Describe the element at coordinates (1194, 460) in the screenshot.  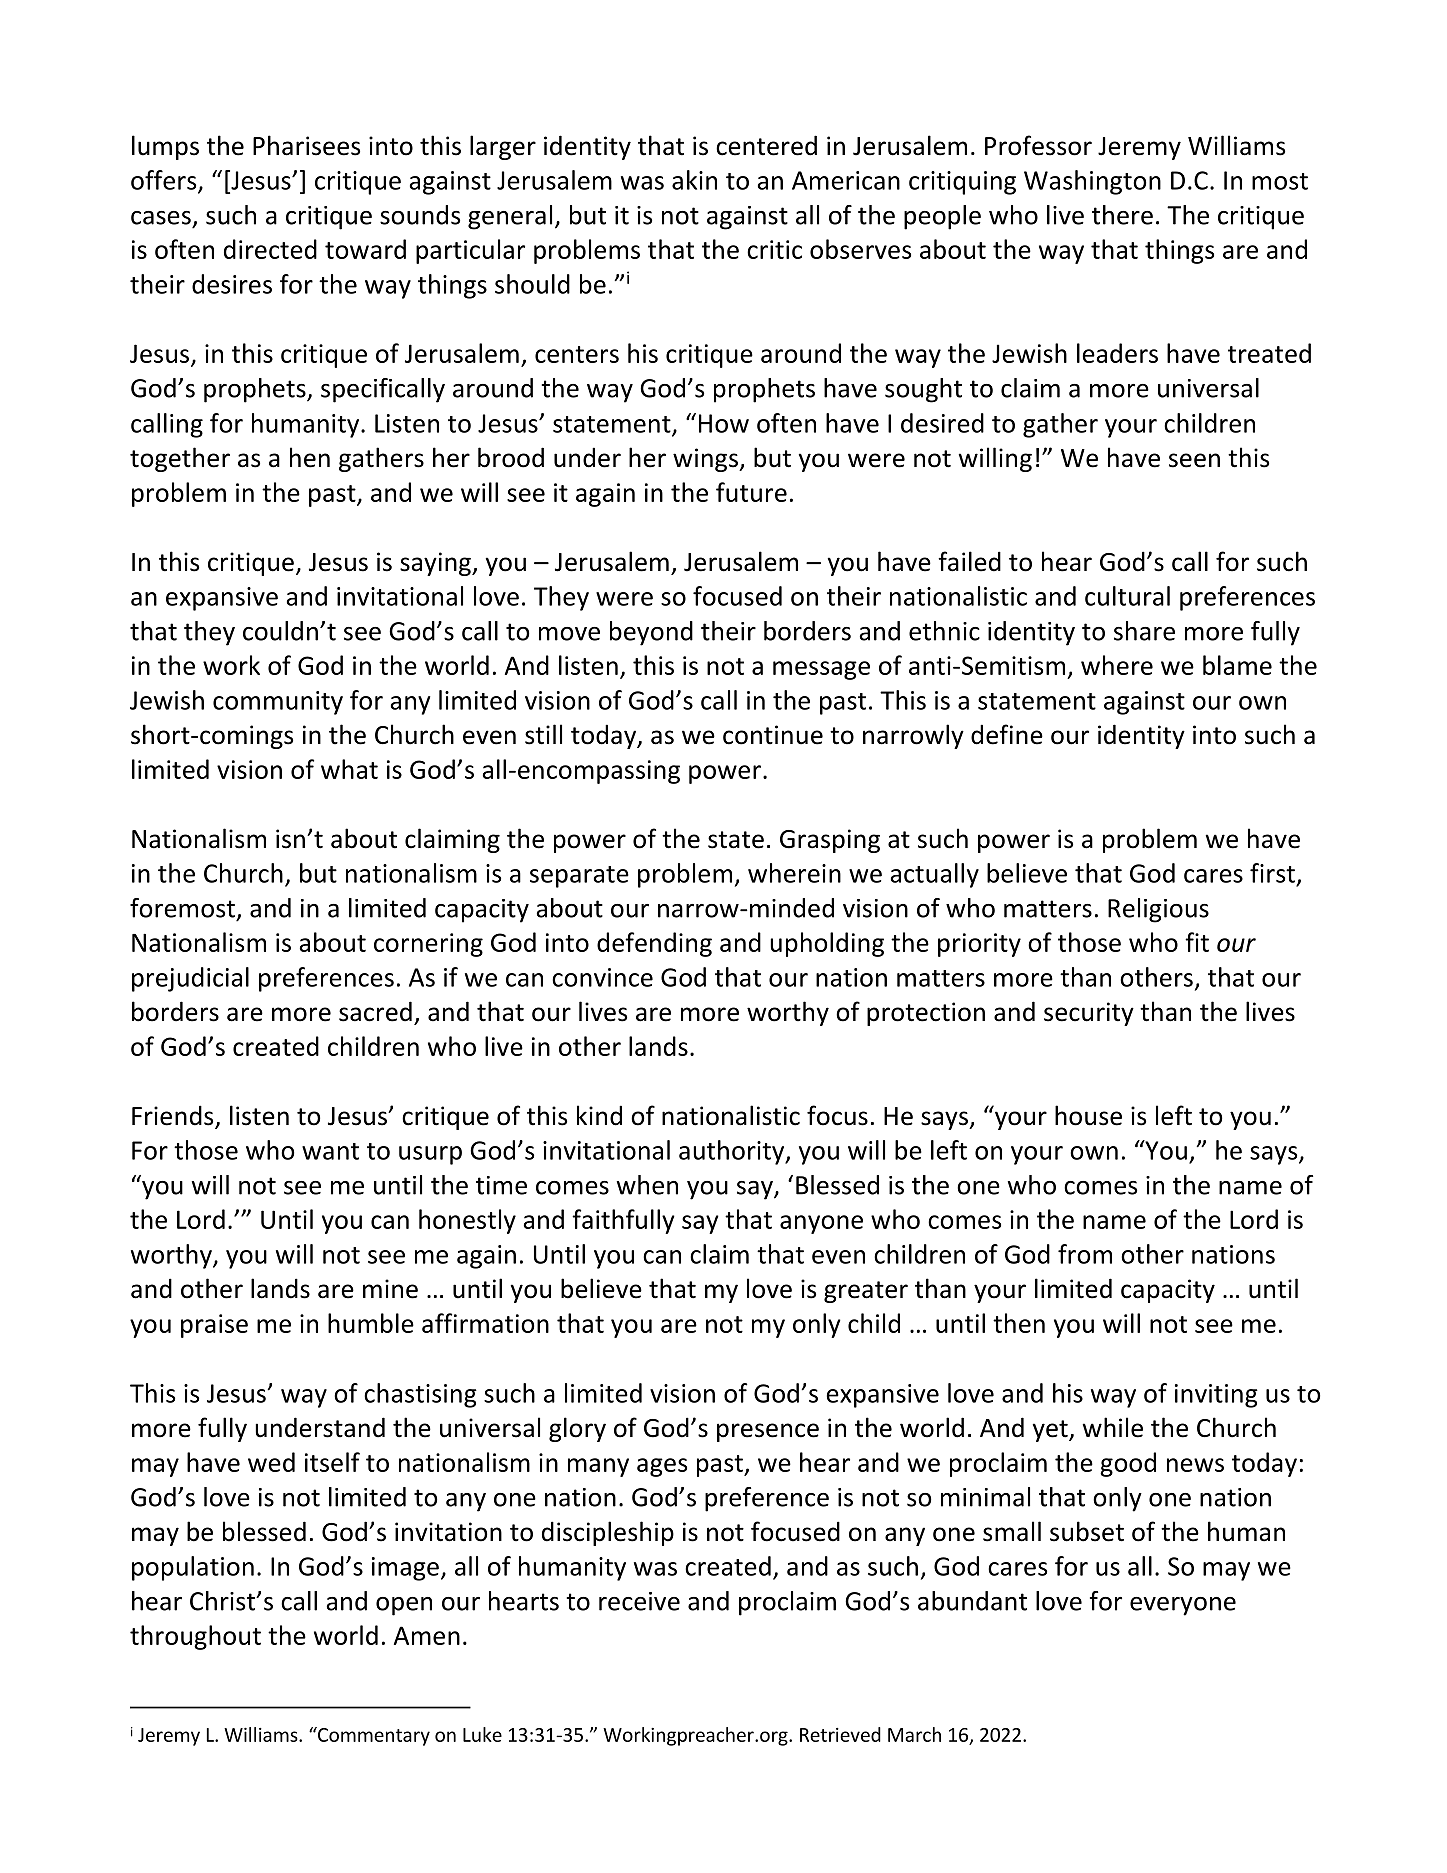
I see `seen` at that location.
